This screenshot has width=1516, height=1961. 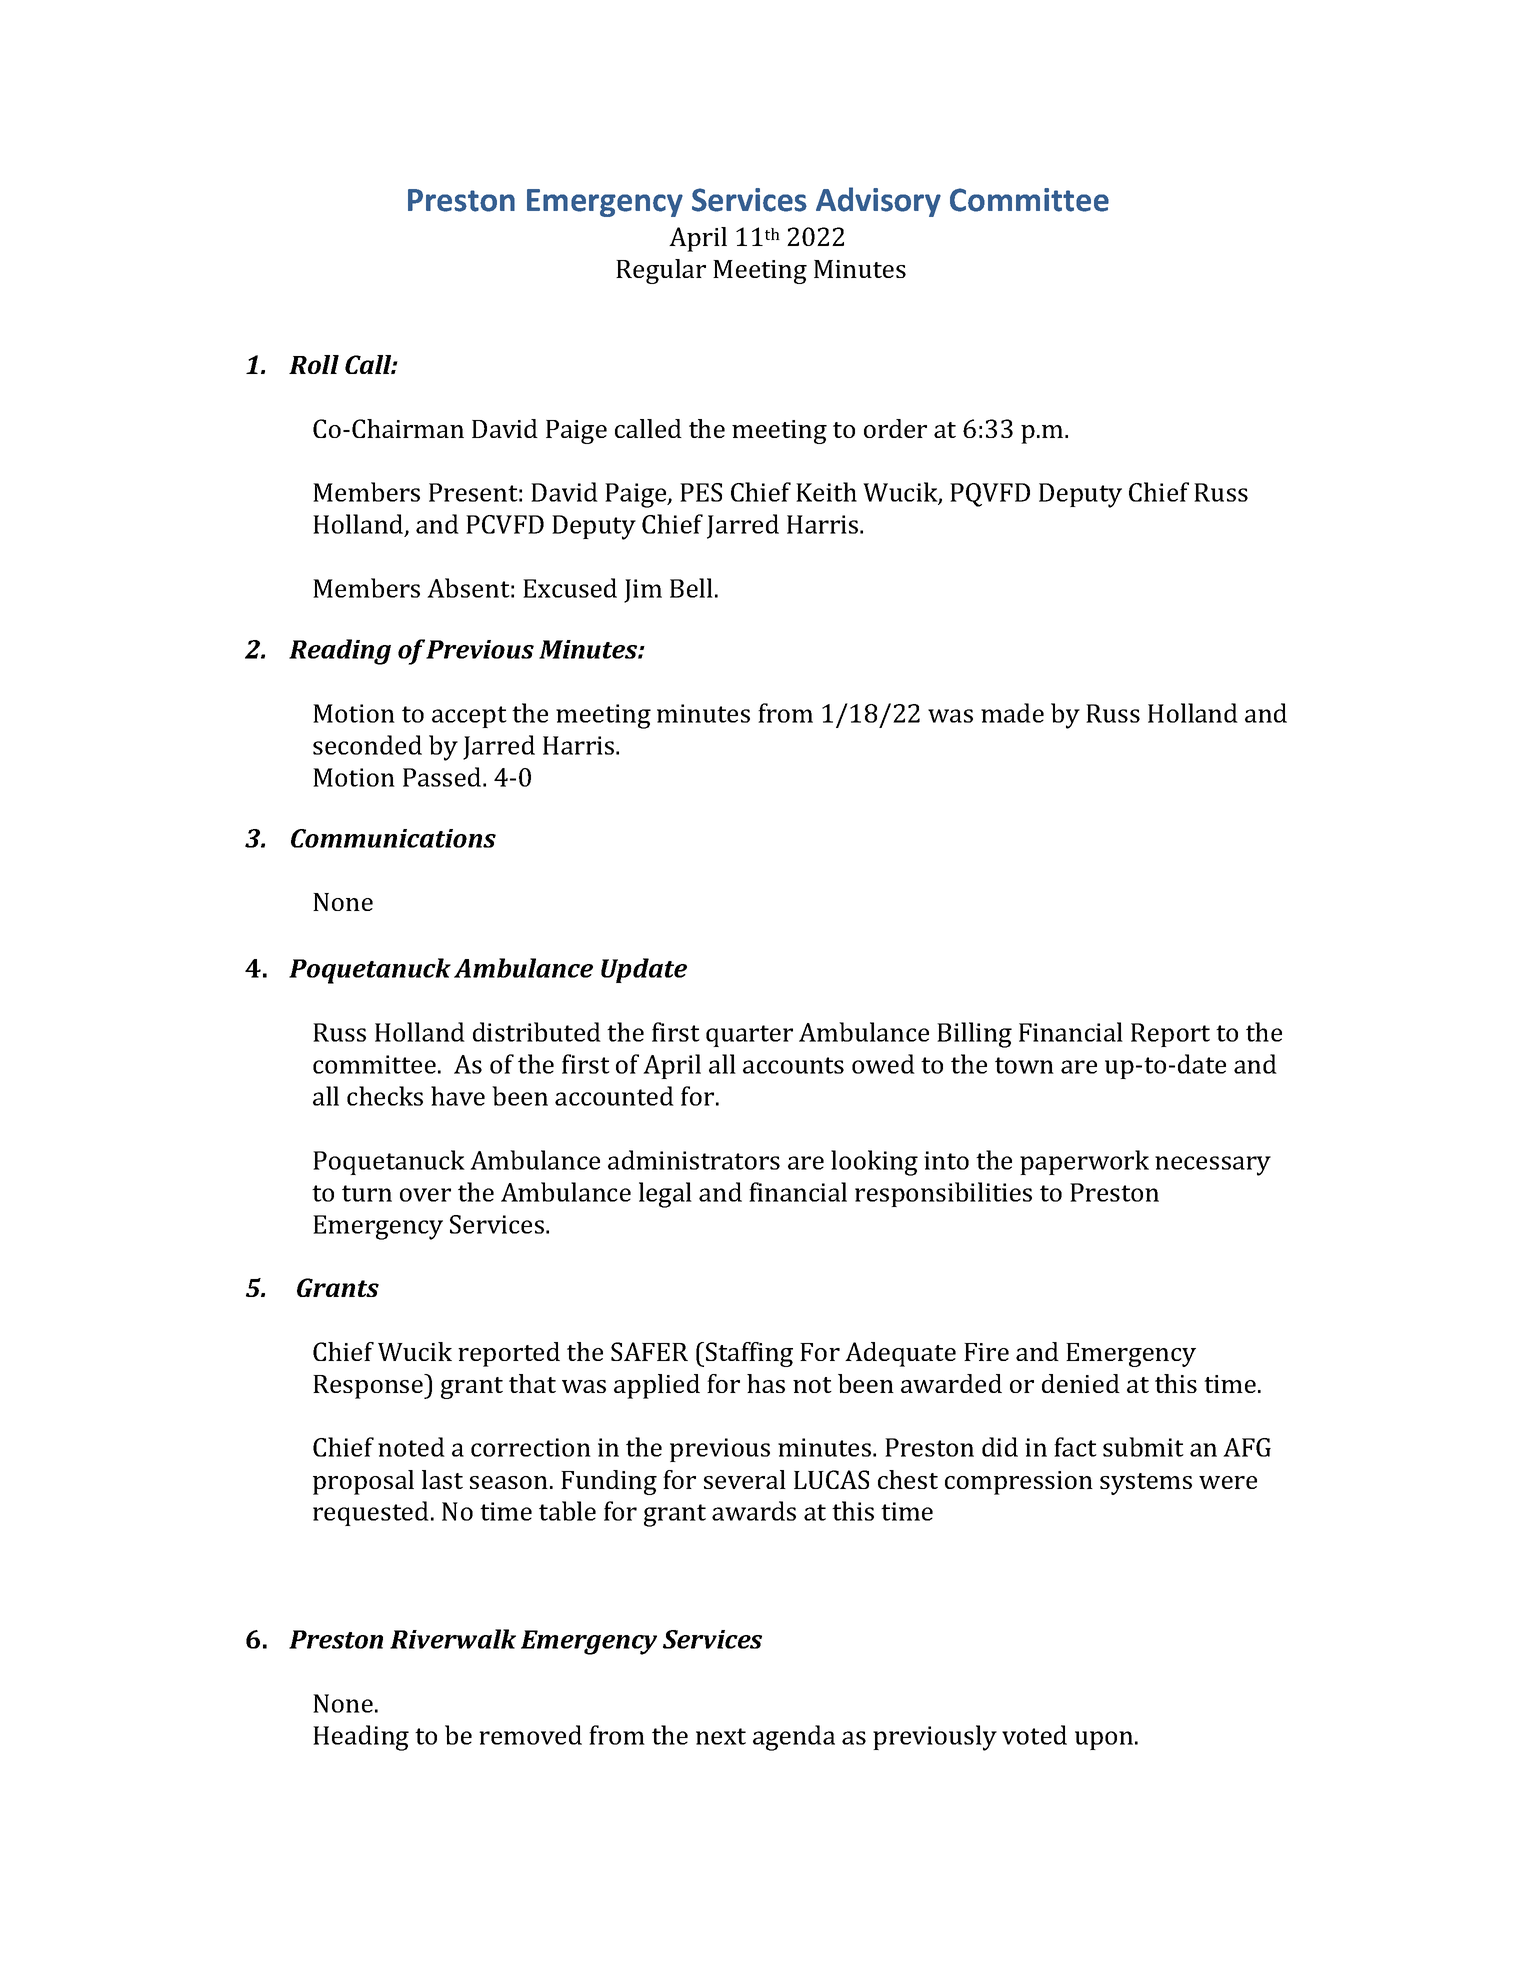 What do you see at coordinates (453, 1639) in the screenshot?
I see `Riverwalk` at bounding box center [453, 1639].
